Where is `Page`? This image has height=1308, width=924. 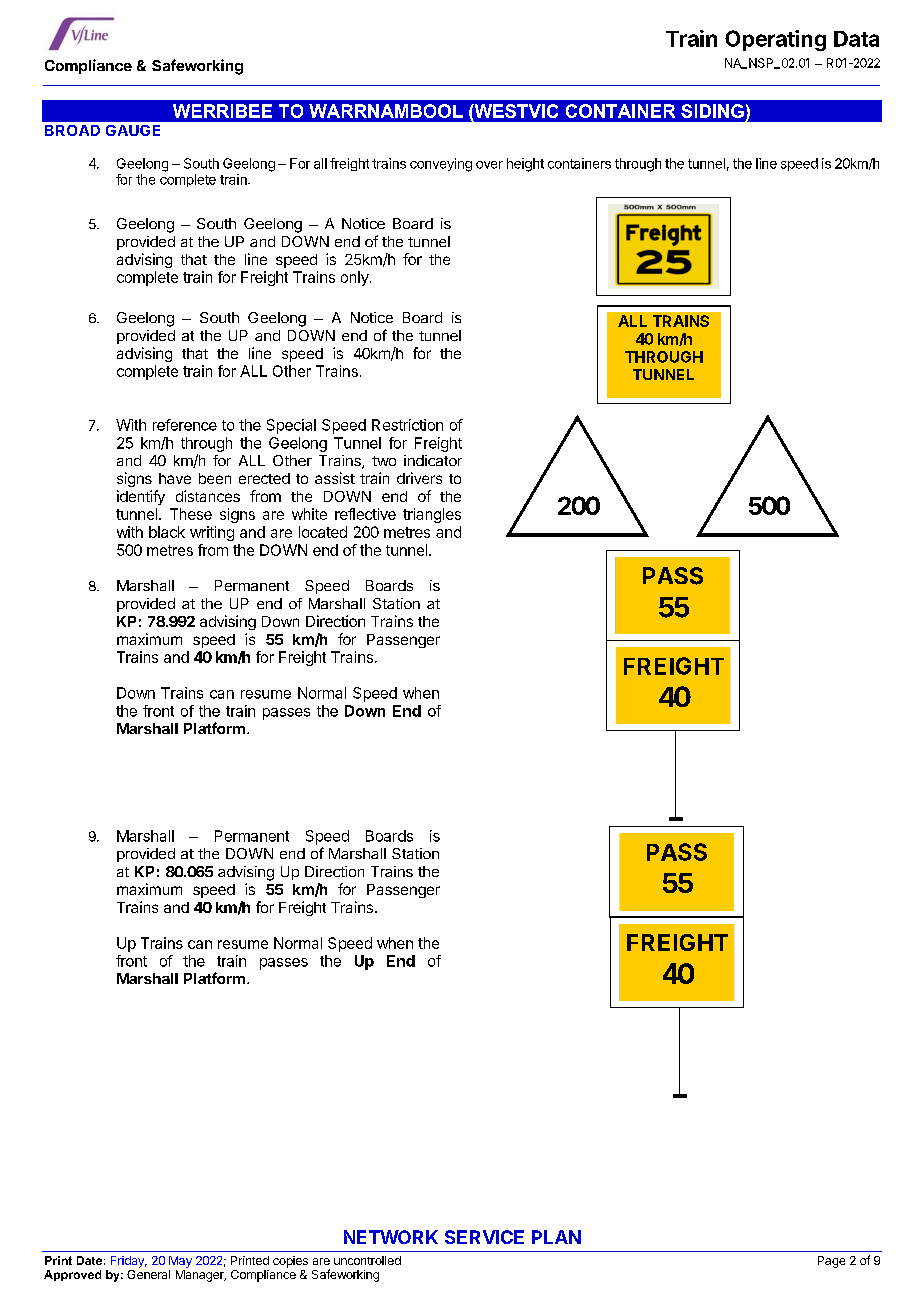
Page is located at coordinates (831, 1262).
